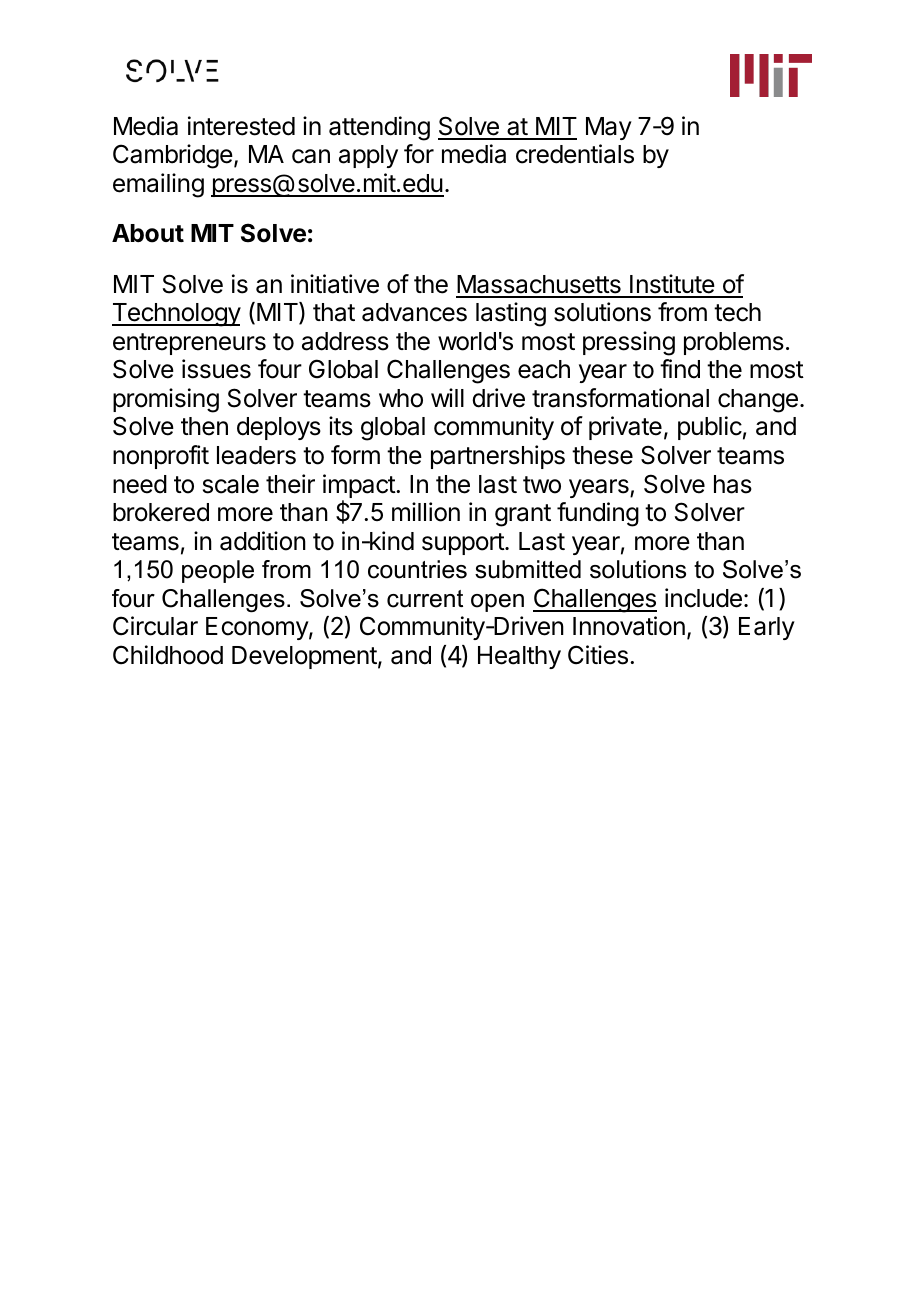 This page has width=924, height=1308. I want to click on May, so click(609, 128).
